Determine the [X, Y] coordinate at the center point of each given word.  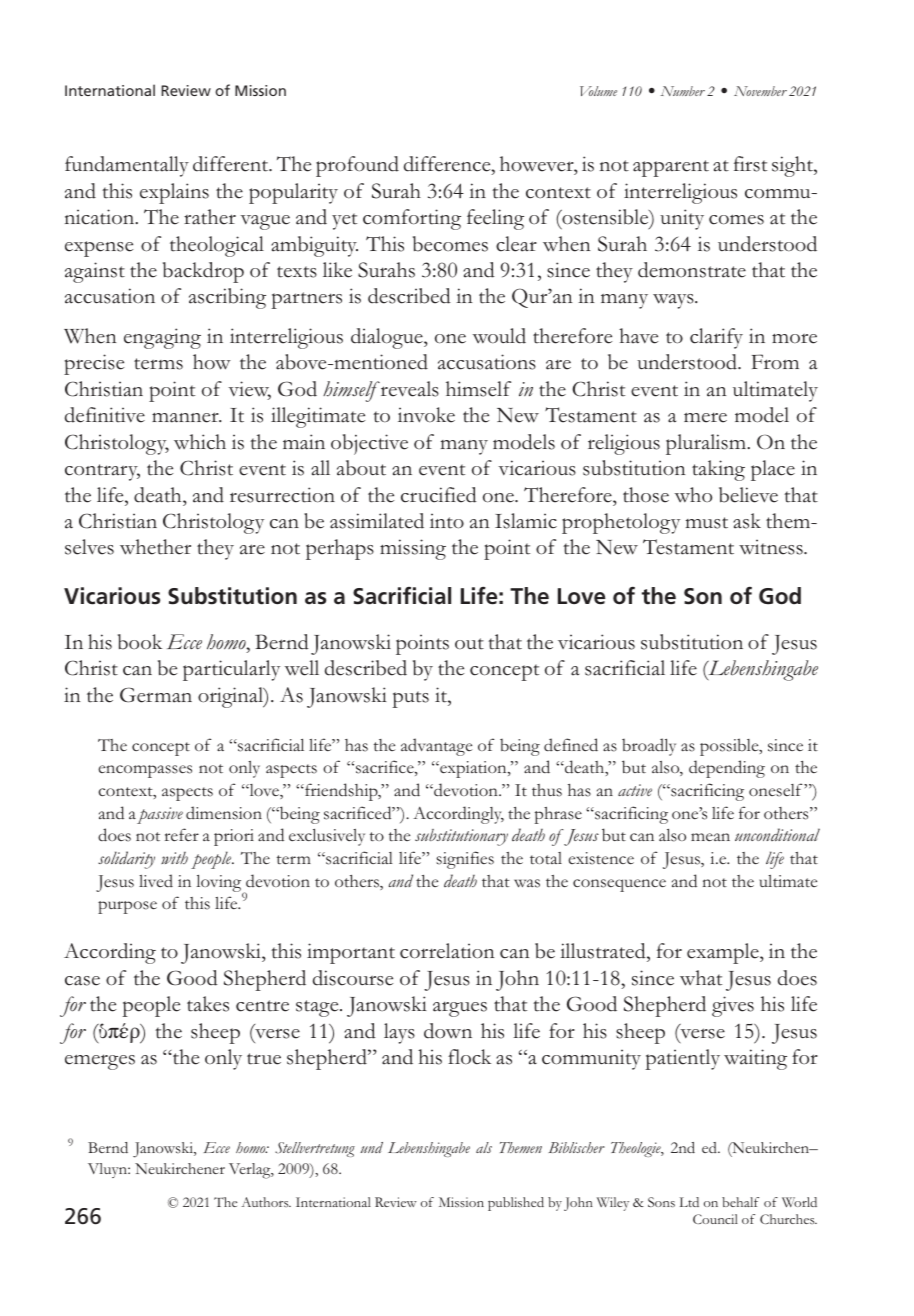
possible [730, 747]
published [516, 1204]
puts [411, 699]
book [140, 642]
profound [357, 166]
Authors [266, 1202]
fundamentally [127, 166]
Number [682, 91]
